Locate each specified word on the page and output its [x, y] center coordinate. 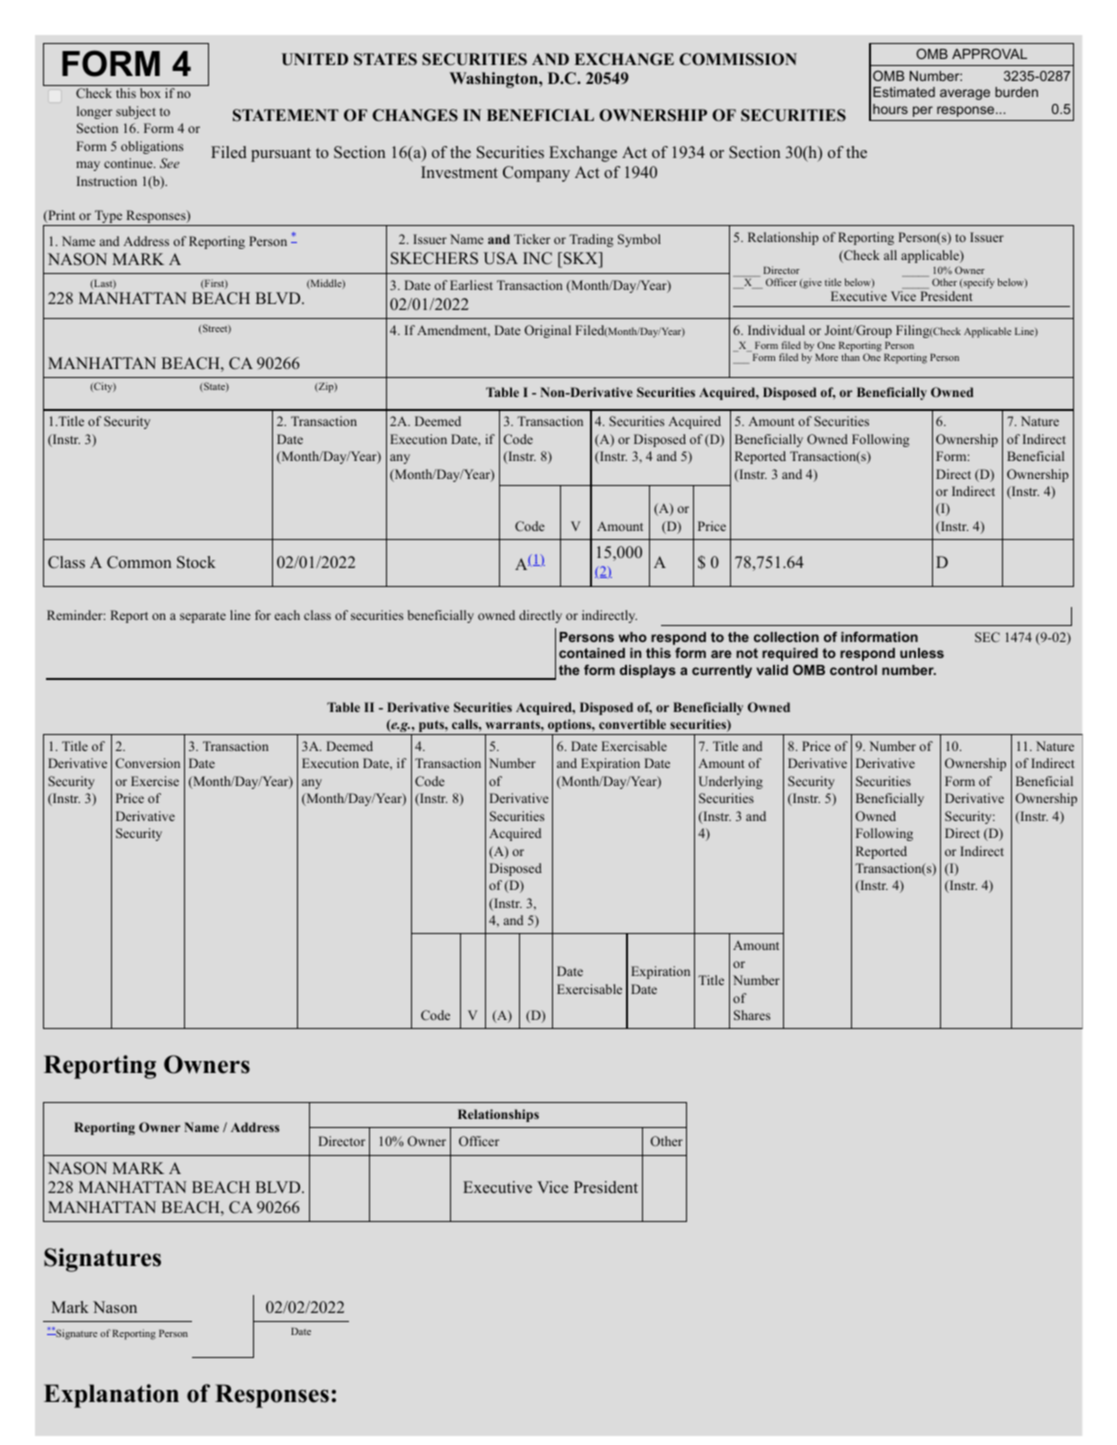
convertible [632, 724]
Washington [494, 80]
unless [922, 653]
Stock [196, 562]
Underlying [731, 782]
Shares [752, 1015]
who [633, 637]
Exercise [155, 781]
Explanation [111, 1396]
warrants [513, 724]
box [150, 93]
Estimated [904, 92]
